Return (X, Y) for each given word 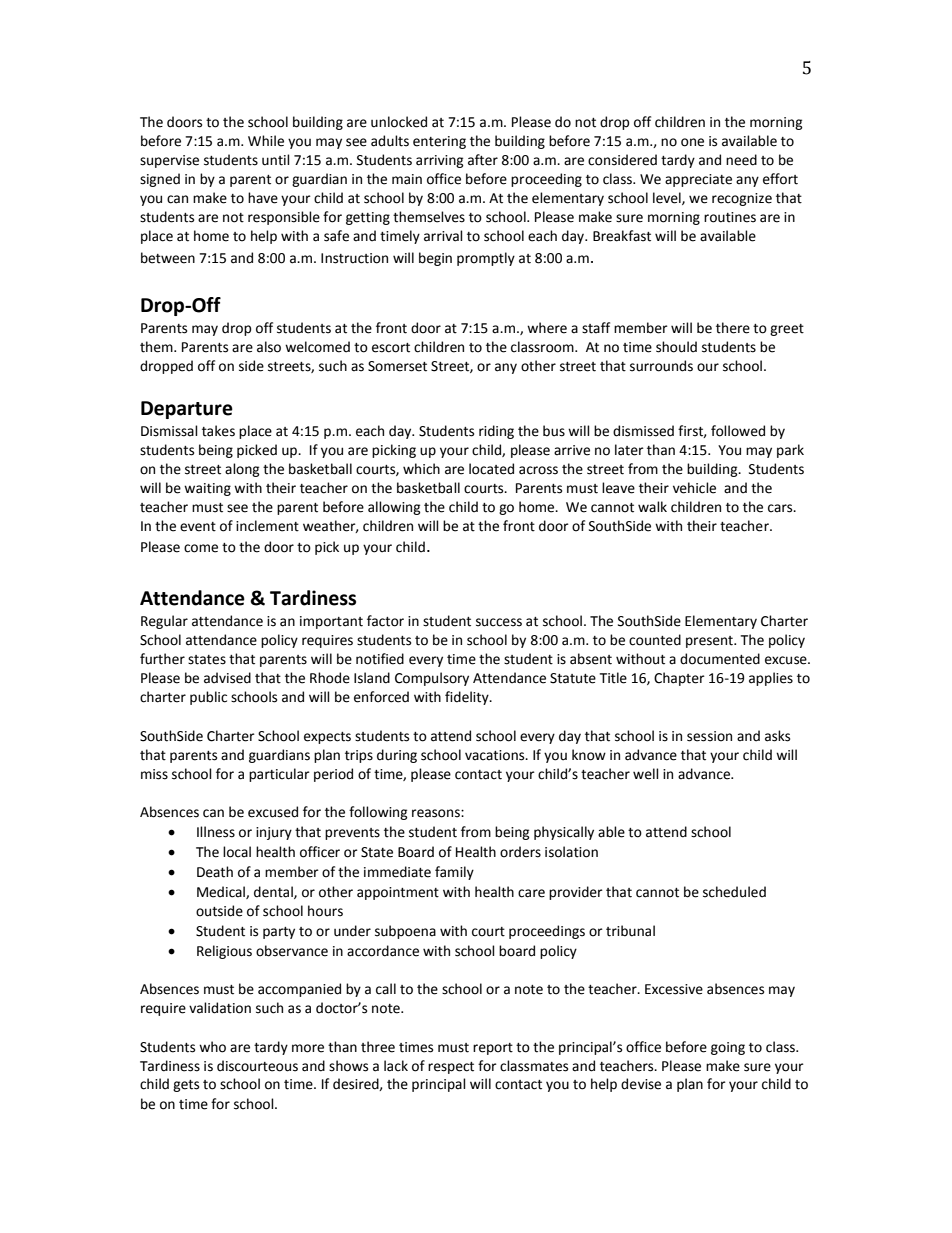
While (266, 141)
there (733, 328)
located (491, 469)
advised (227, 678)
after (483, 160)
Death (215, 872)
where (547, 328)
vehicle (694, 488)
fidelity (468, 698)
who (212, 1047)
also (269, 347)
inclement (267, 526)
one (692, 142)
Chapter (679, 679)
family (454, 873)
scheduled (734, 892)
